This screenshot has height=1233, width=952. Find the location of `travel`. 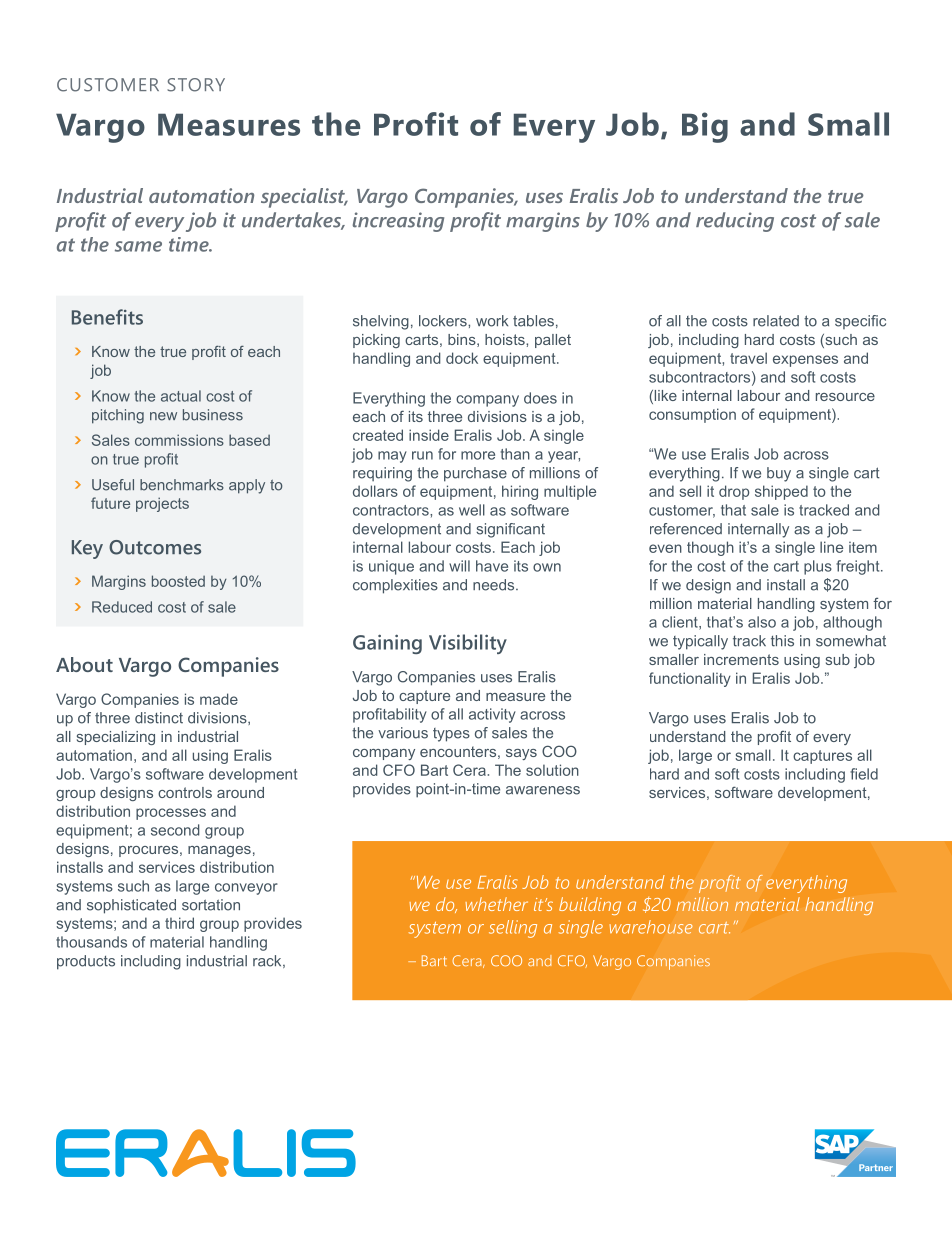

travel is located at coordinates (748, 358).
